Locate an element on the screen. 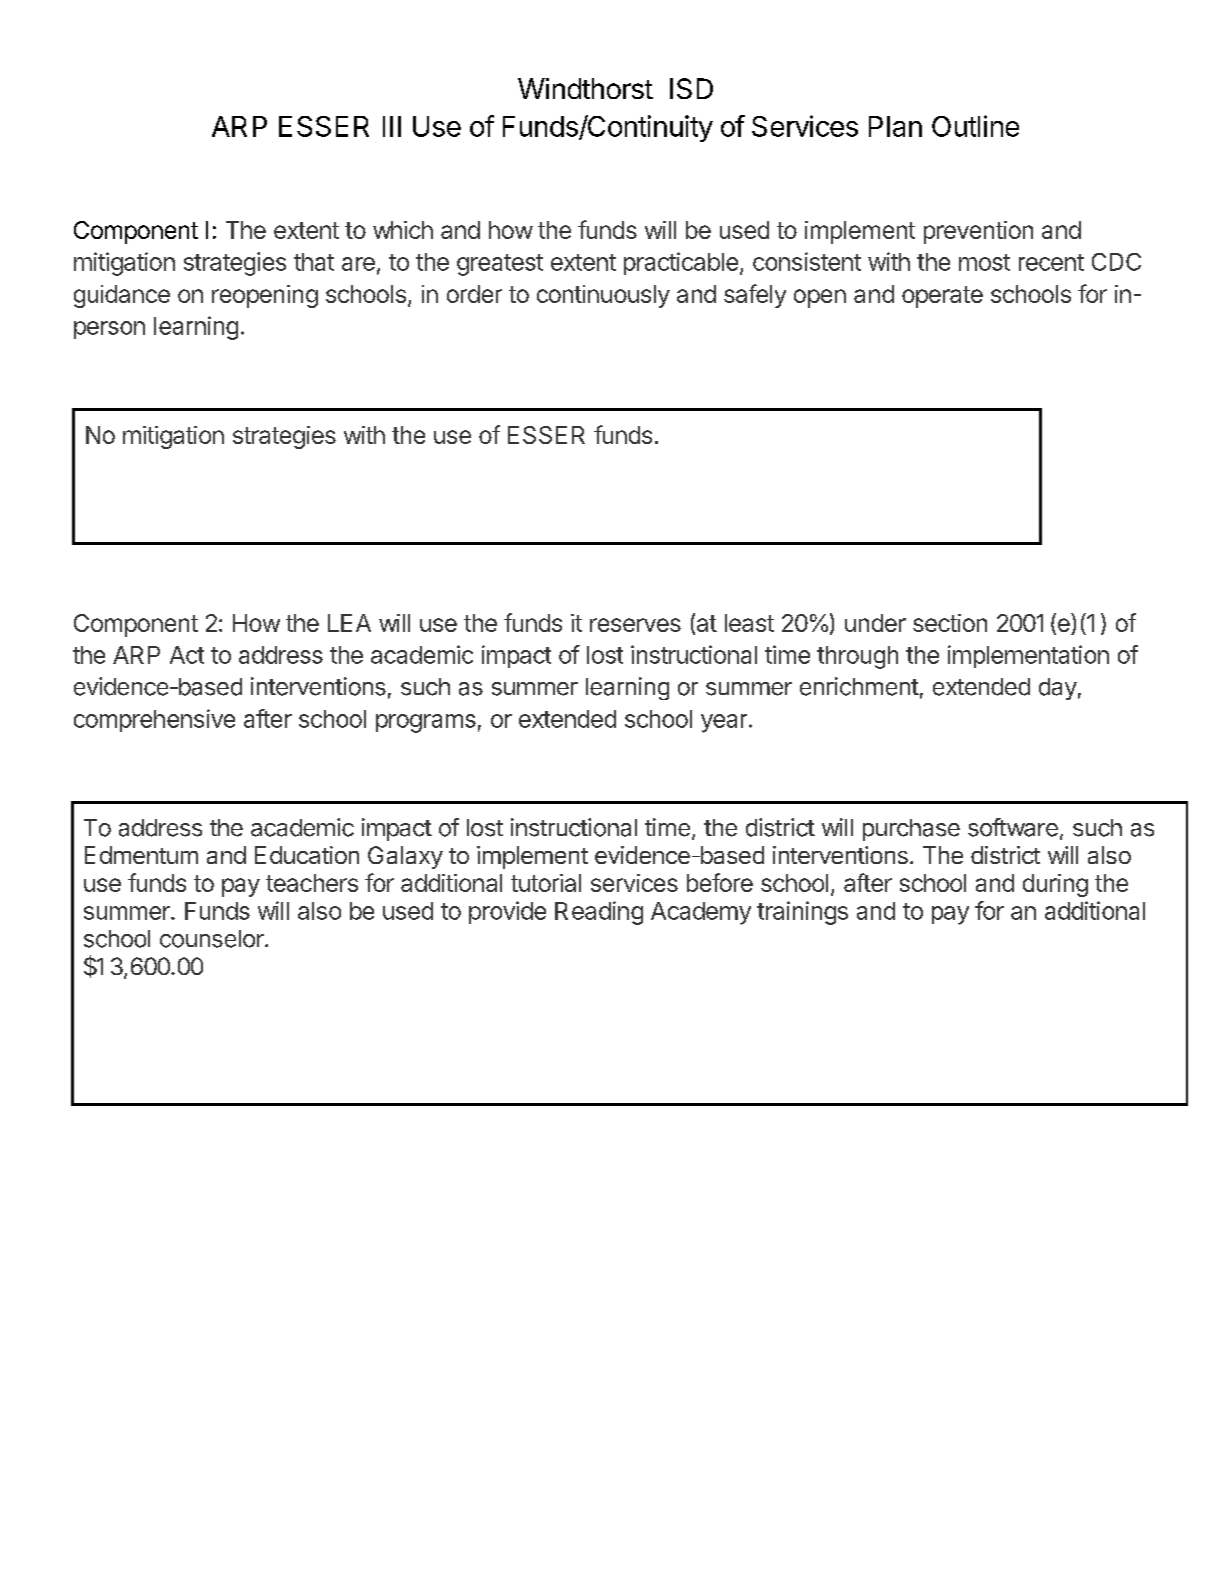  section is located at coordinates (950, 623).
